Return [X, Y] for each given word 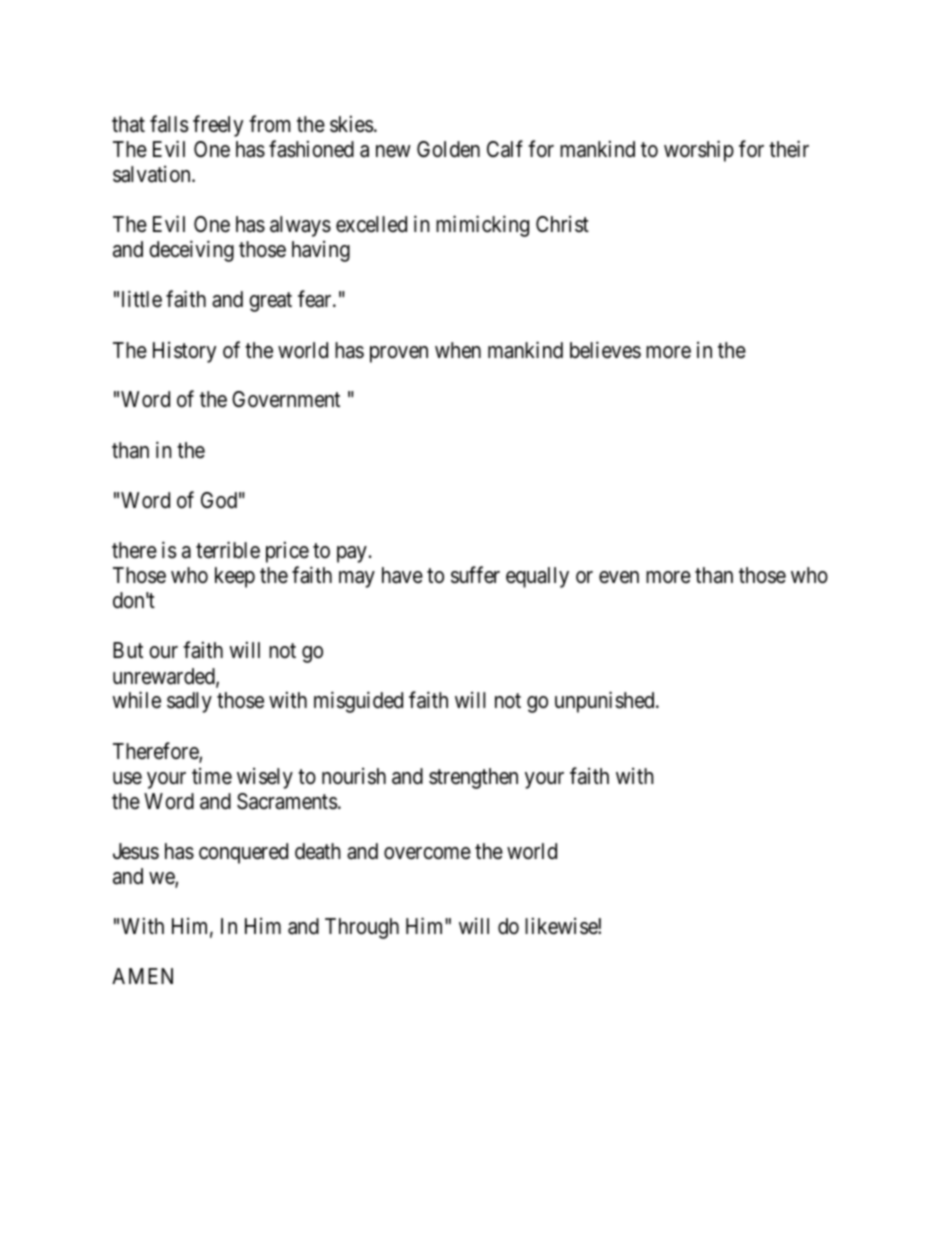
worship [699, 151]
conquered [243, 853]
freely [218, 126]
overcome [427, 853]
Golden [448, 149]
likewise [562, 926]
